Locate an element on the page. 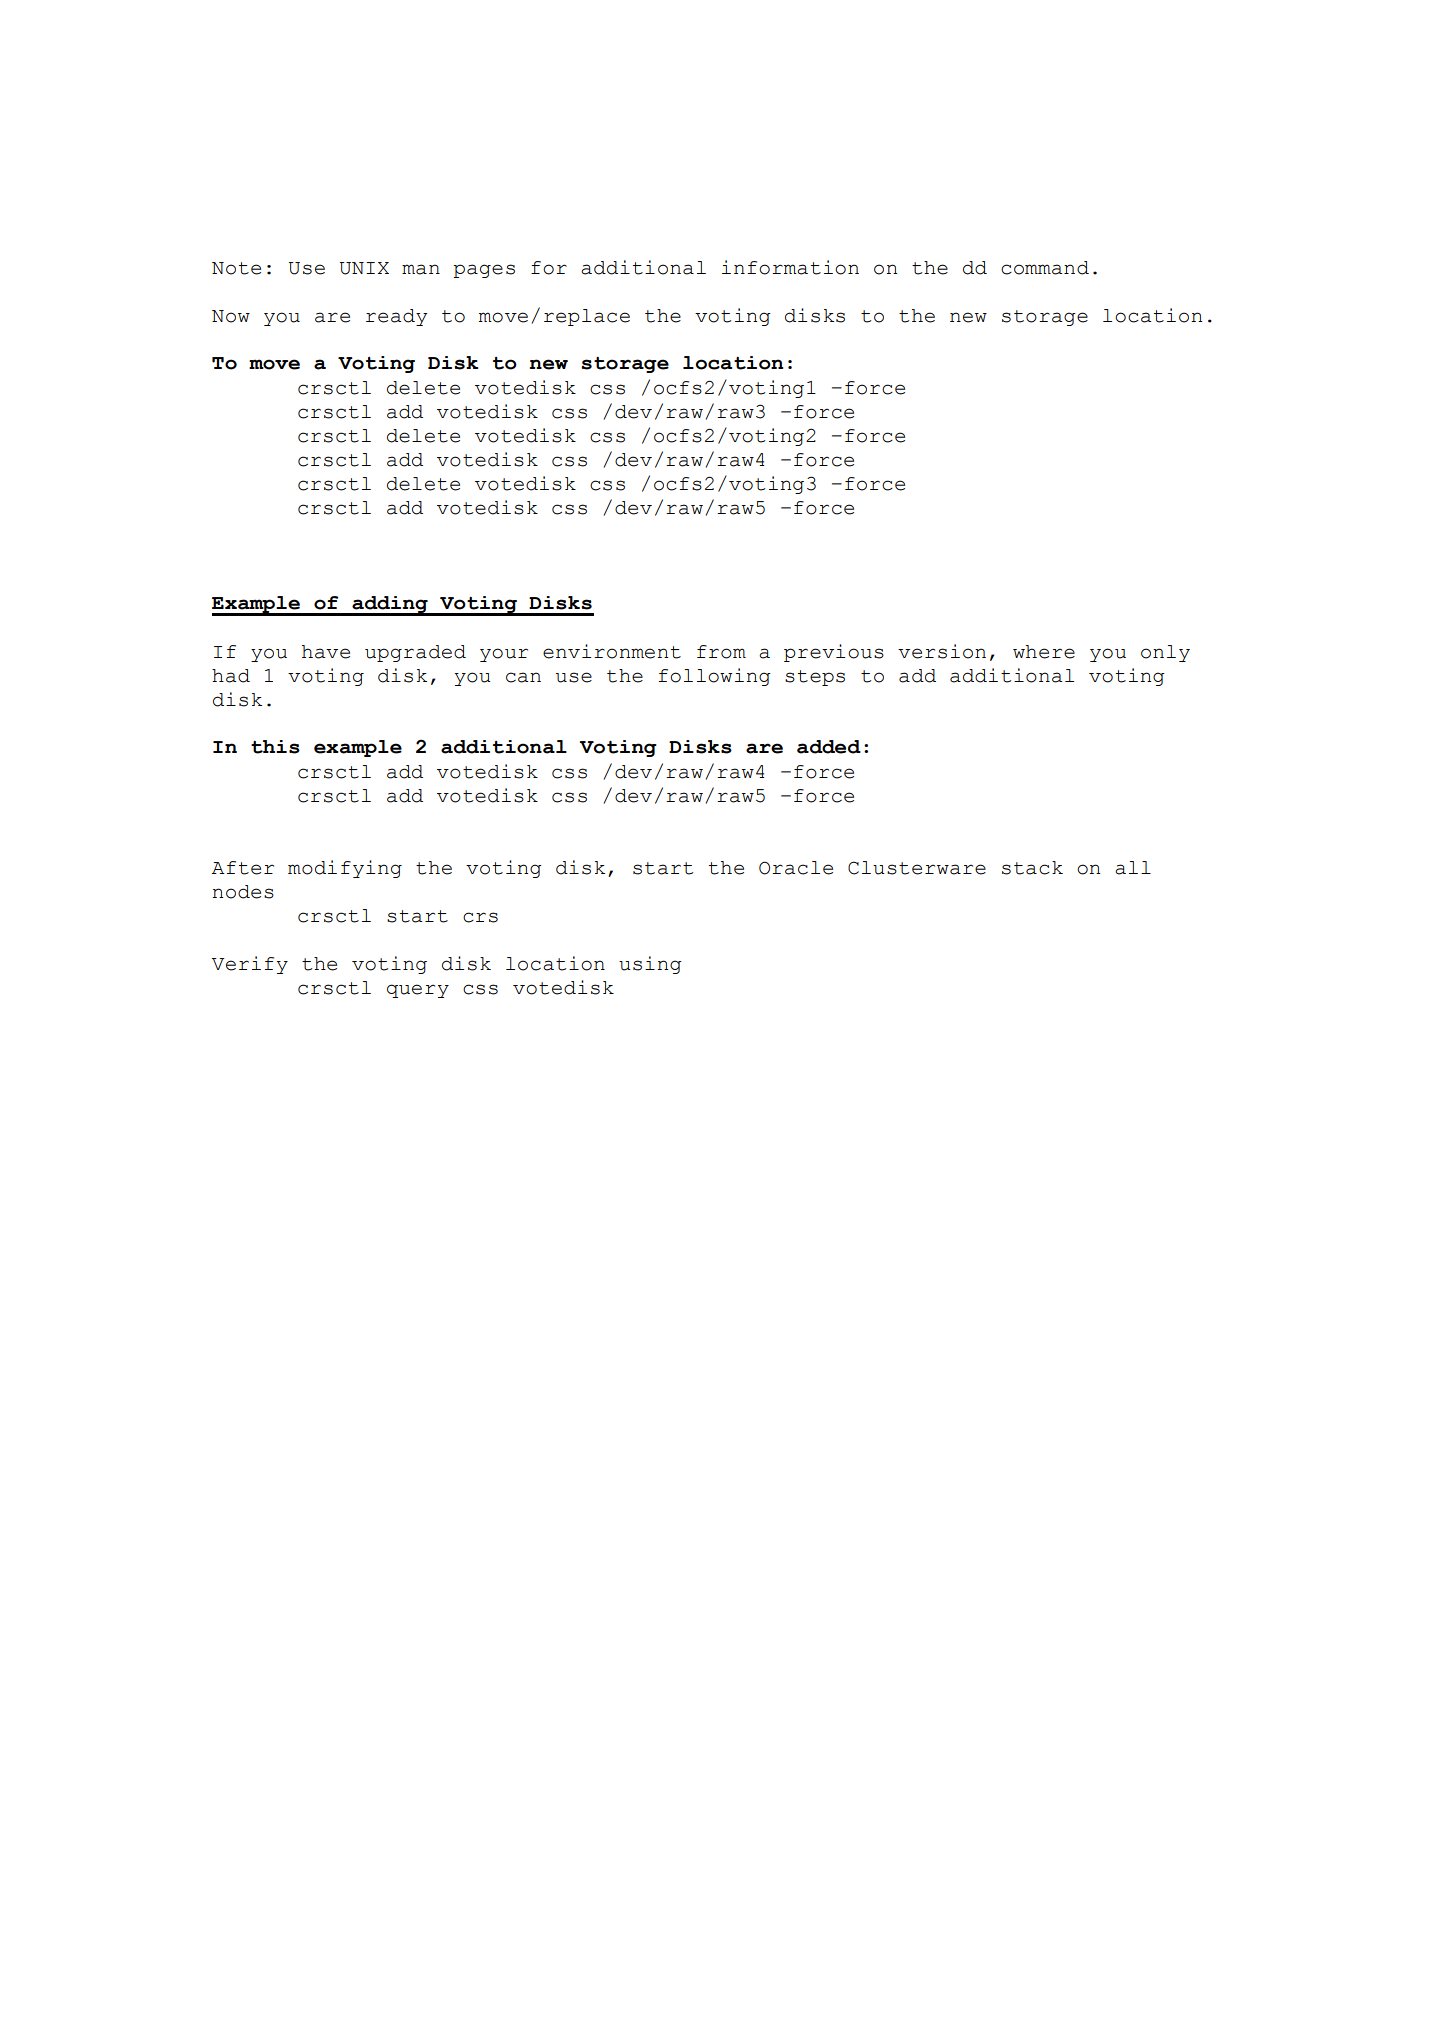 This document has width=1439, height=2036. this is located at coordinates (275, 747).
